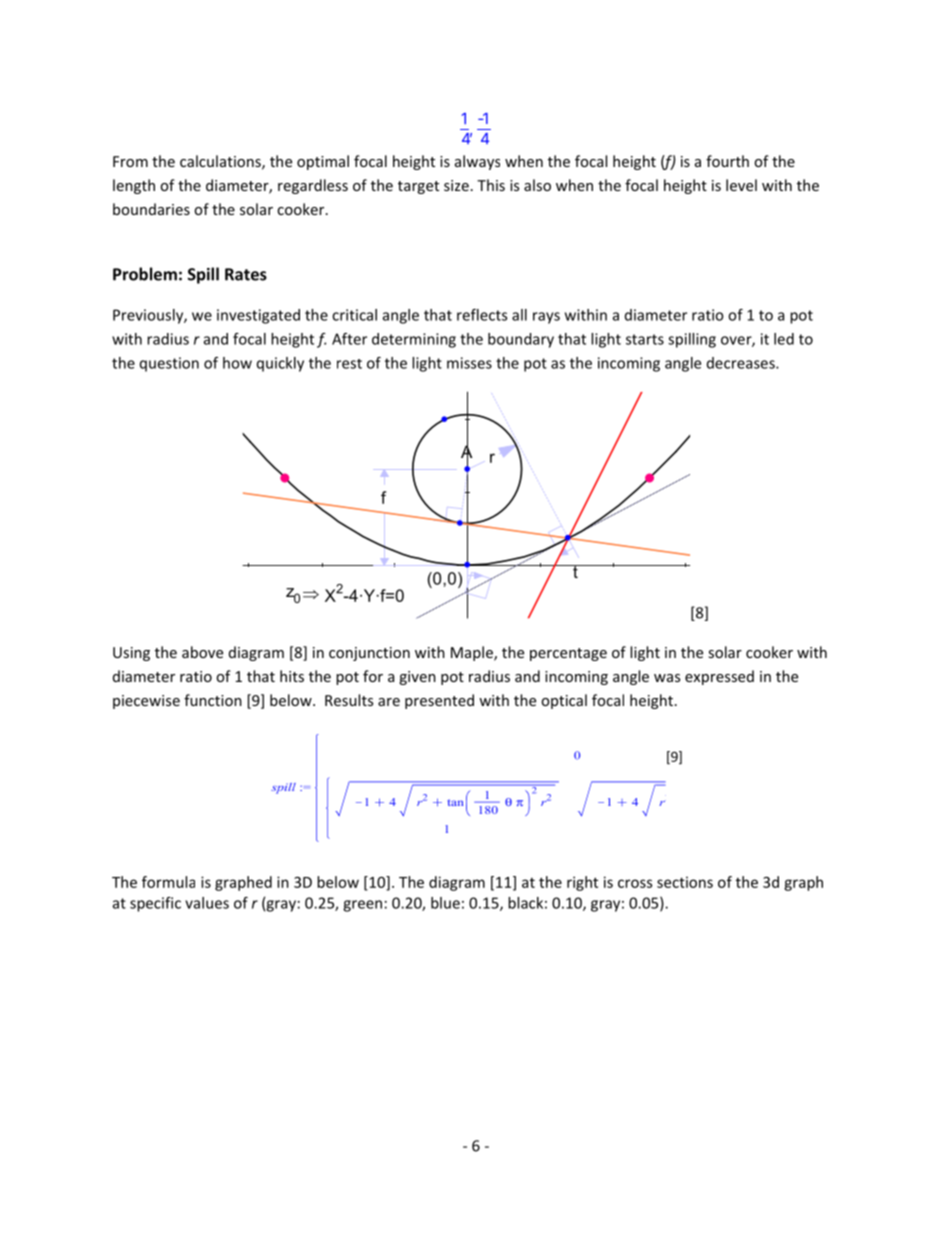 The width and height of the screenshot is (952, 1233). Describe the element at coordinates (202, 652) in the screenshot. I see `above` at that location.
